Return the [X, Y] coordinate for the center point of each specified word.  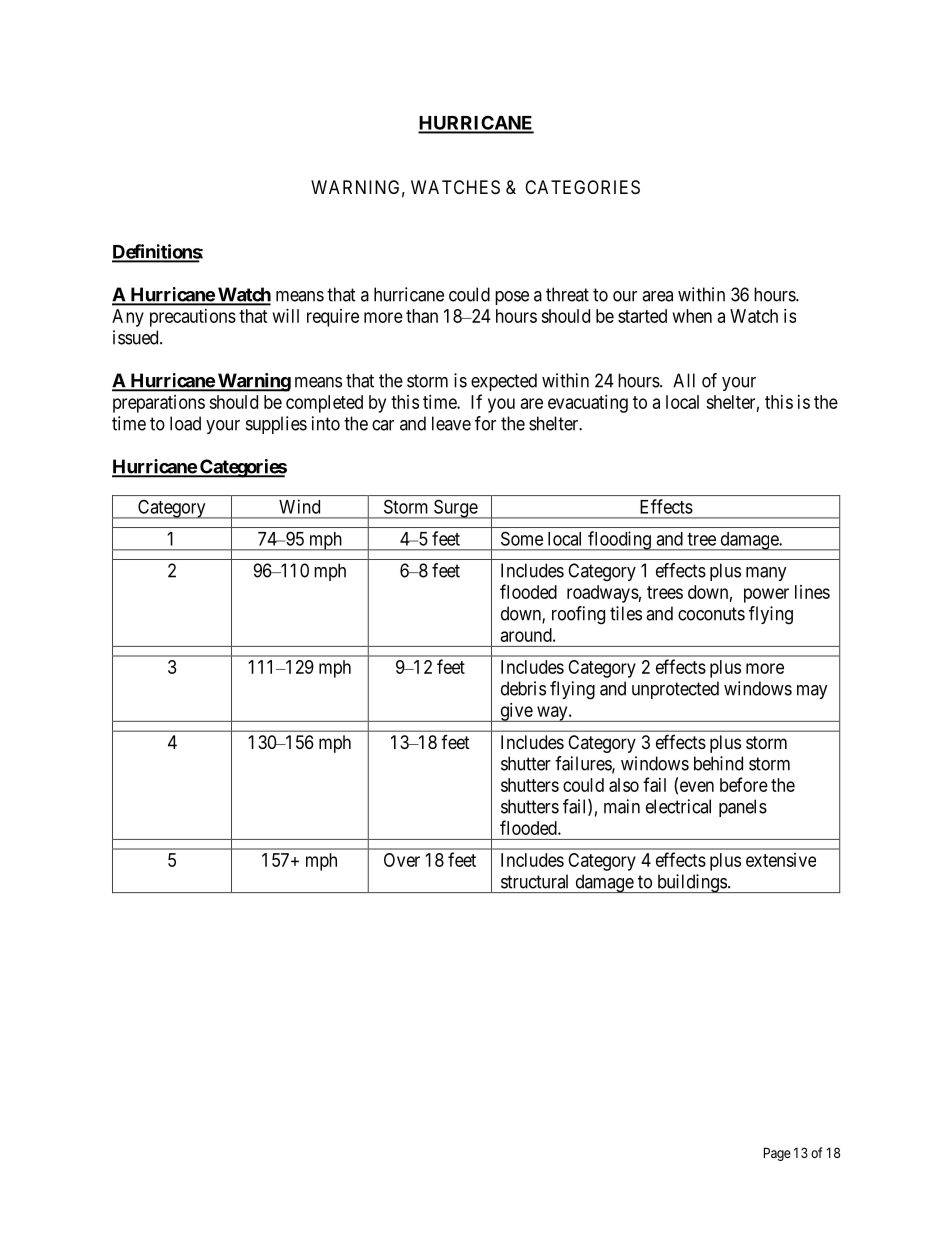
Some [522, 538]
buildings [691, 883]
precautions [193, 318]
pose [512, 298]
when [692, 316]
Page [777, 1154]
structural [534, 881]
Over [402, 860]
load [185, 423]
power [766, 595]
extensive [781, 860]
